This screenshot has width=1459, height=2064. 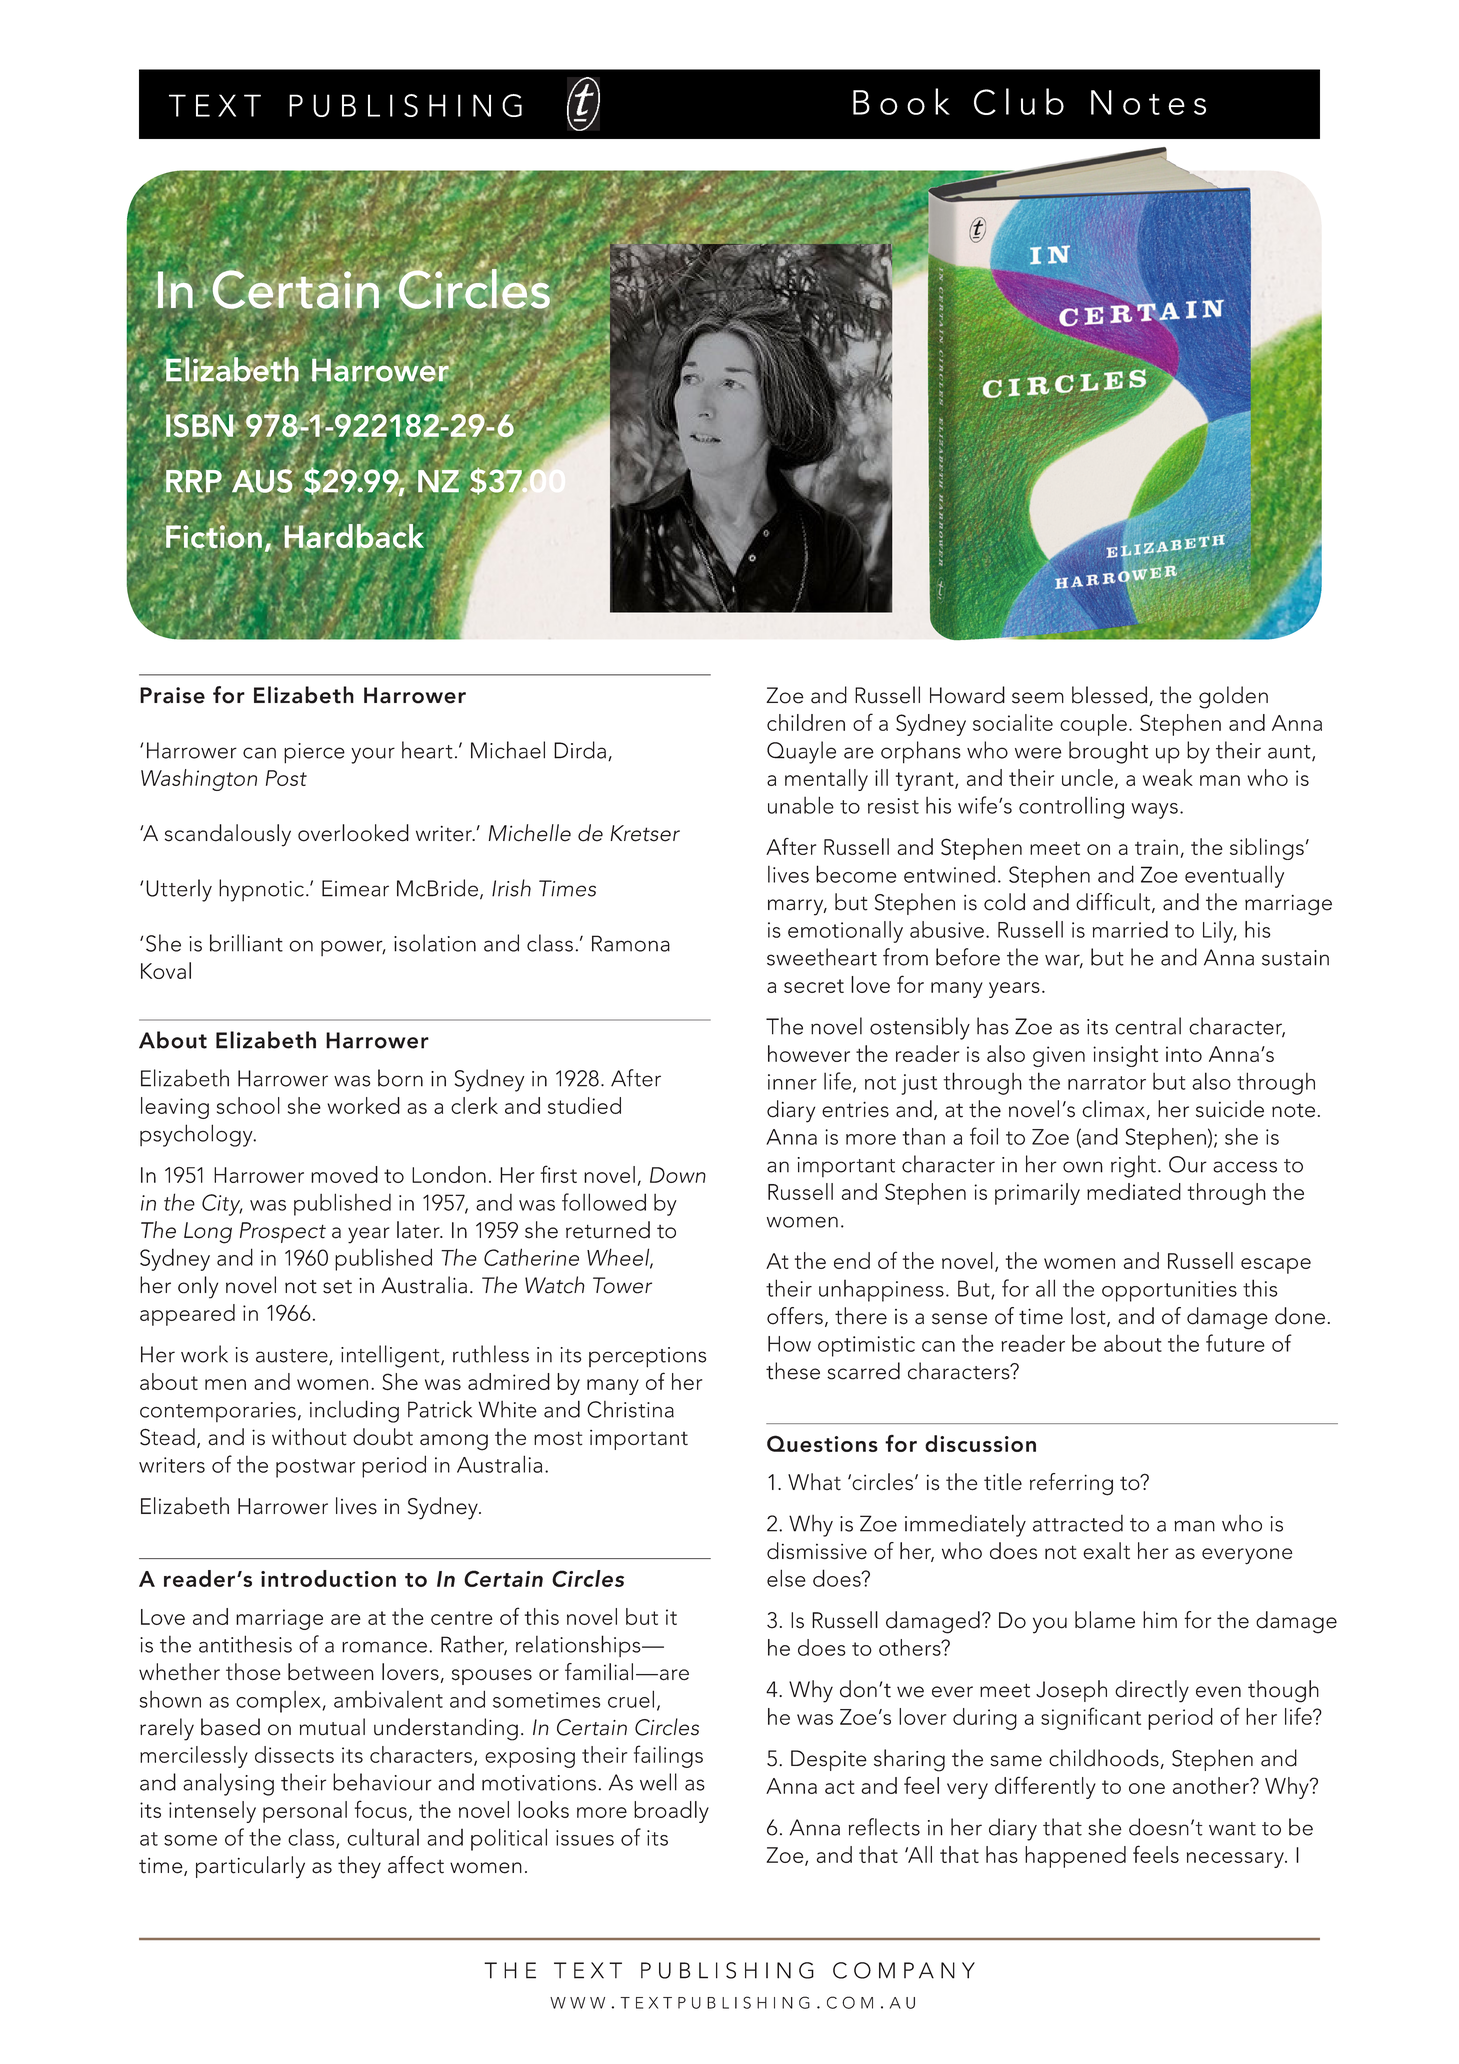 What do you see at coordinates (194, 481) in the screenshot?
I see `RRP` at bounding box center [194, 481].
